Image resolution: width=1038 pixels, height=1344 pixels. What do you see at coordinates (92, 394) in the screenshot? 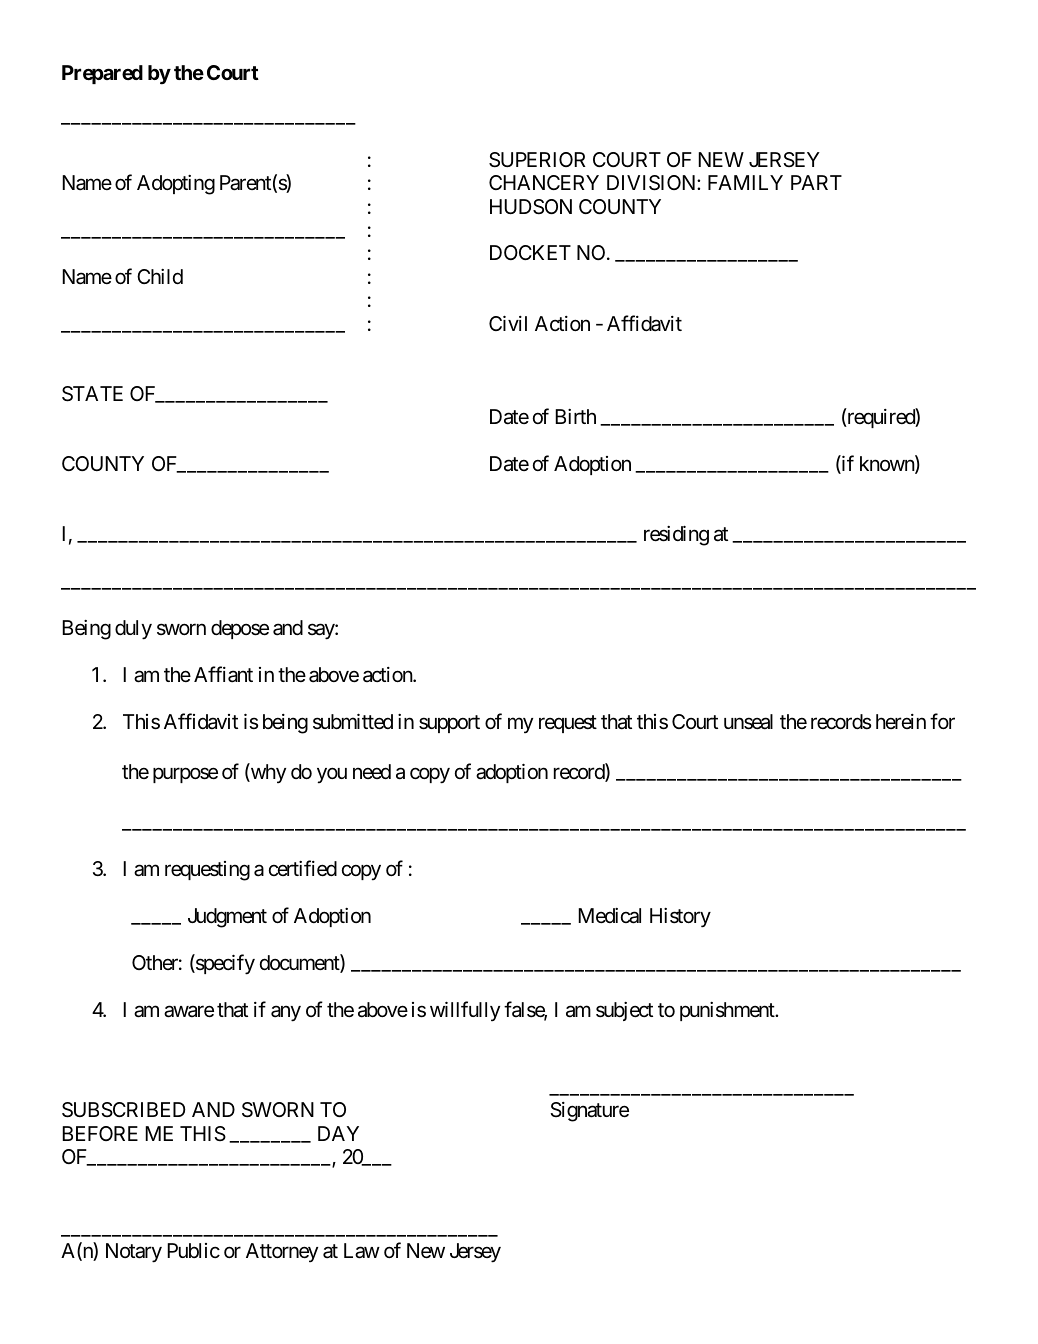
I see `STATE` at bounding box center [92, 394].
